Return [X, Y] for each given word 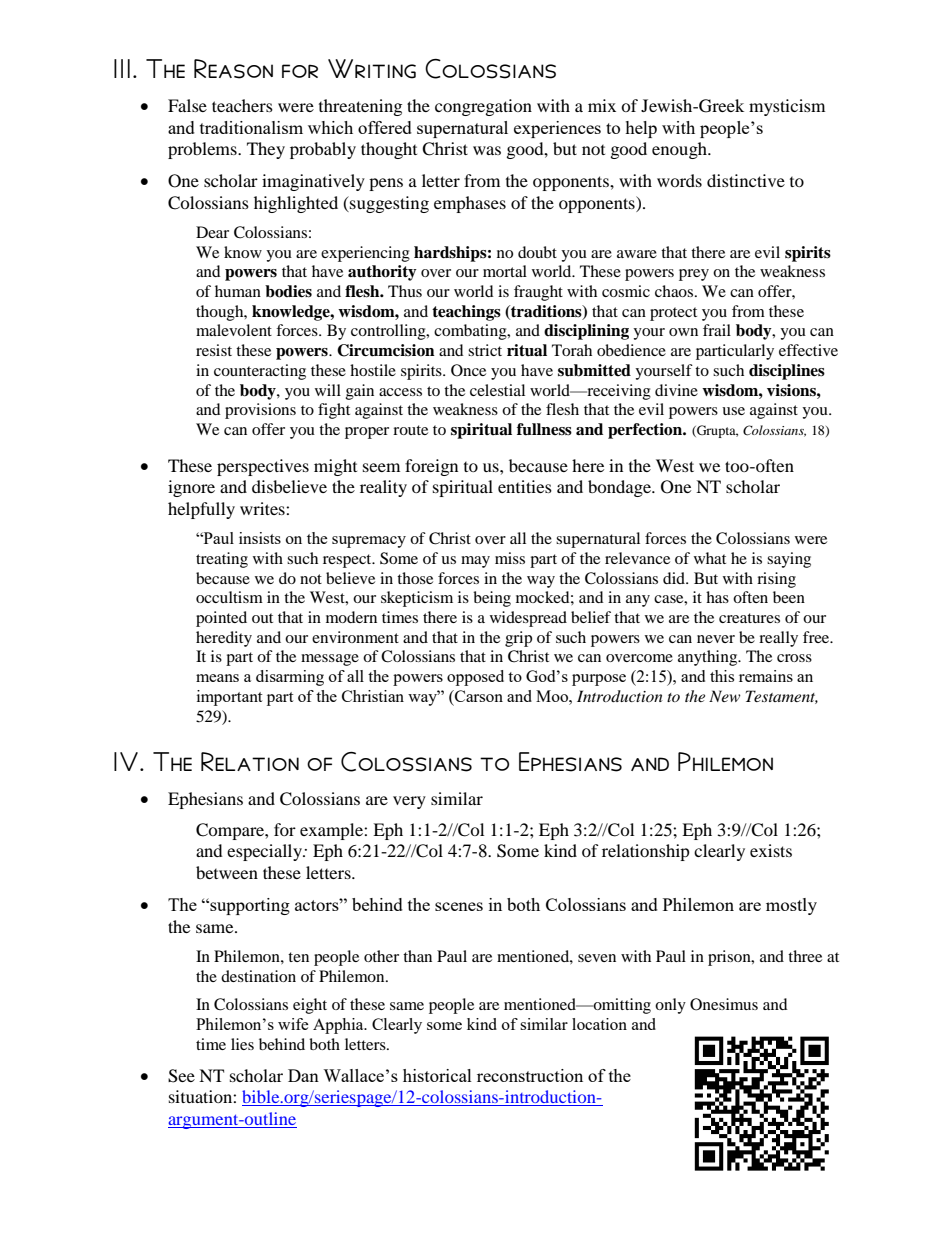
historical [437, 1075]
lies [242, 1044]
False [187, 105]
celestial [497, 390]
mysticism [787, 107]
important [229, 698]
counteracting [260, 372]
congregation [483, 107]
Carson [478, 696]
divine [676, 390]
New [725, 696]
